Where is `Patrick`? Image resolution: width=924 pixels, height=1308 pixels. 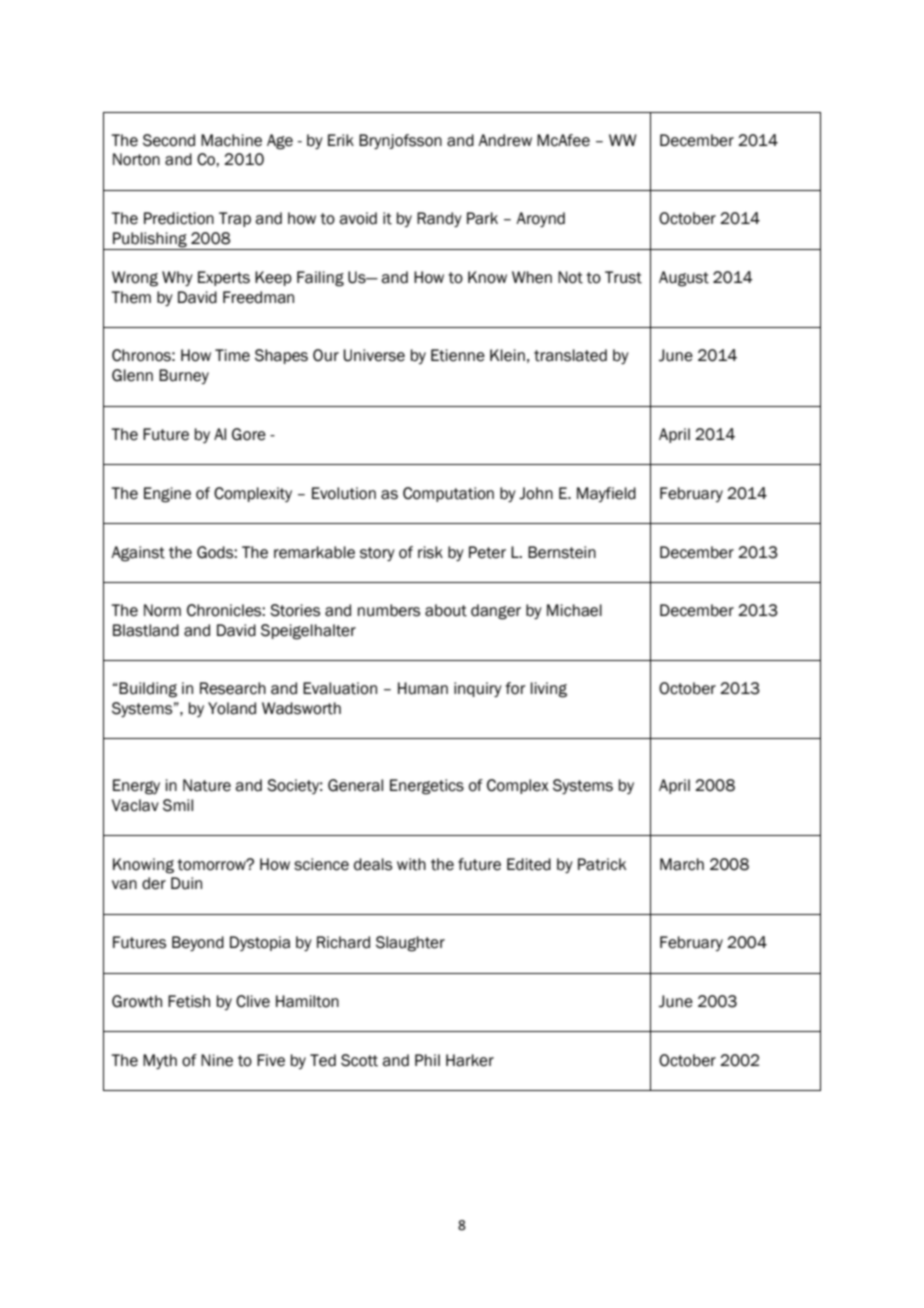
Patrick is located at coordinates (602, 864).
